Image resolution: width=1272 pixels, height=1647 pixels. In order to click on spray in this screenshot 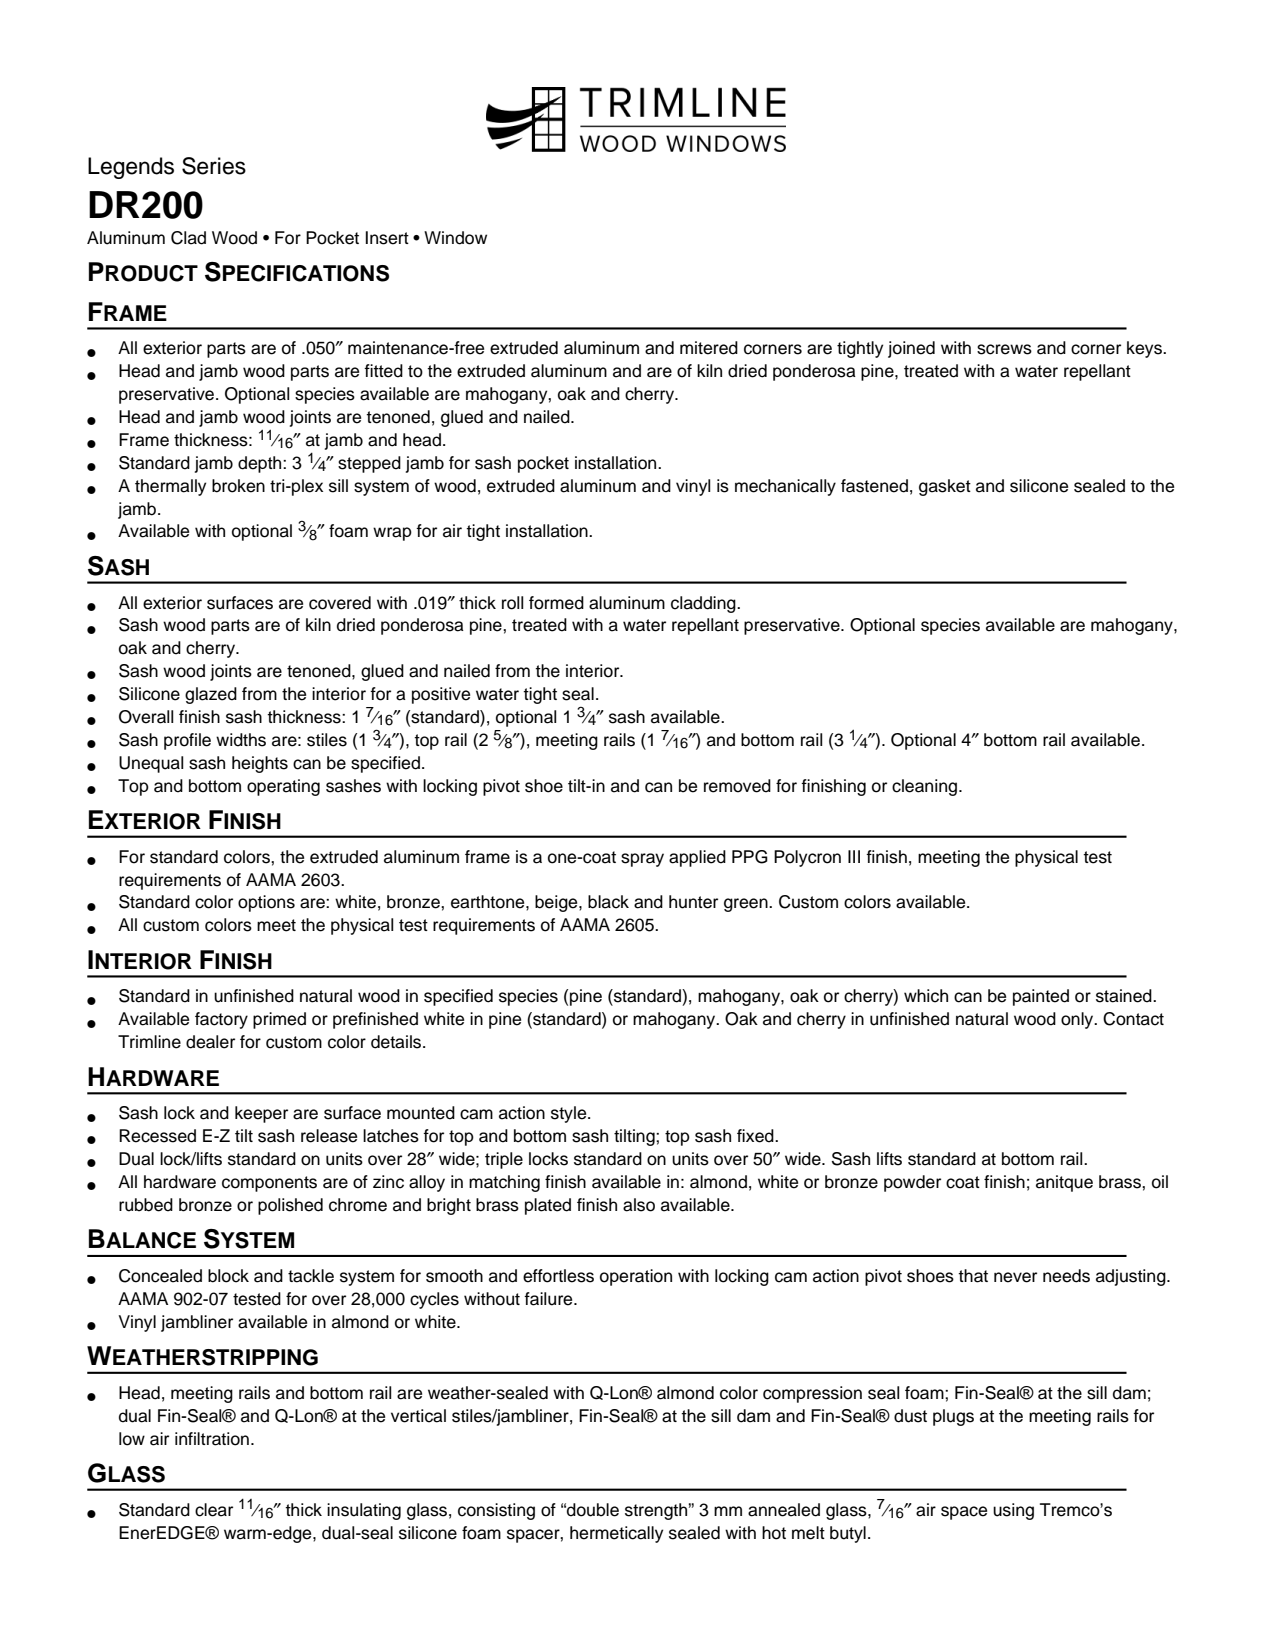, I will do `click(642, 860)`.
